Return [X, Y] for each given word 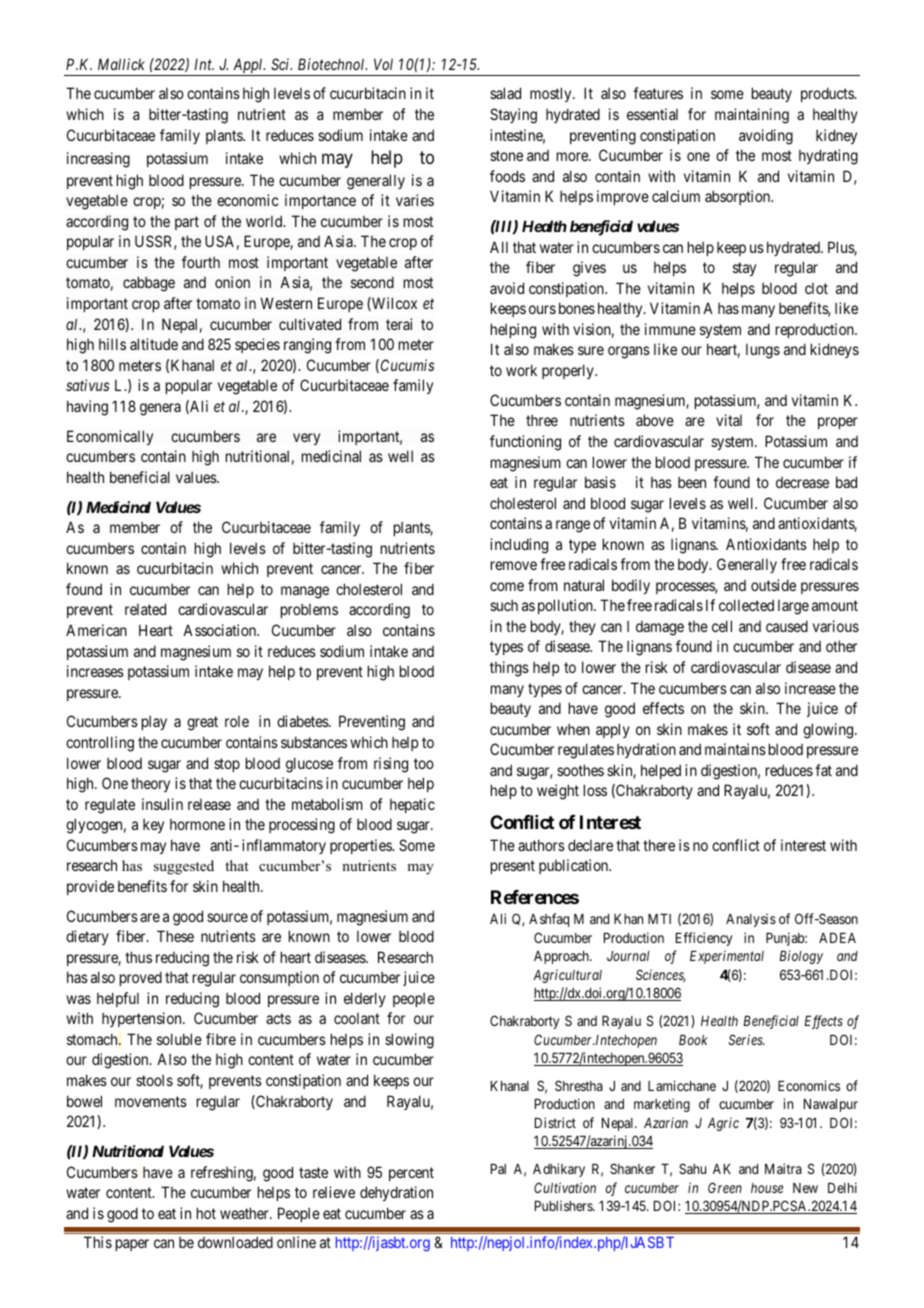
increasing [98, 160]
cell [722, 626]
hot [206, 1213]
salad [505, 93]
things [509, 669]
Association [221, 630]
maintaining [752, 116]
